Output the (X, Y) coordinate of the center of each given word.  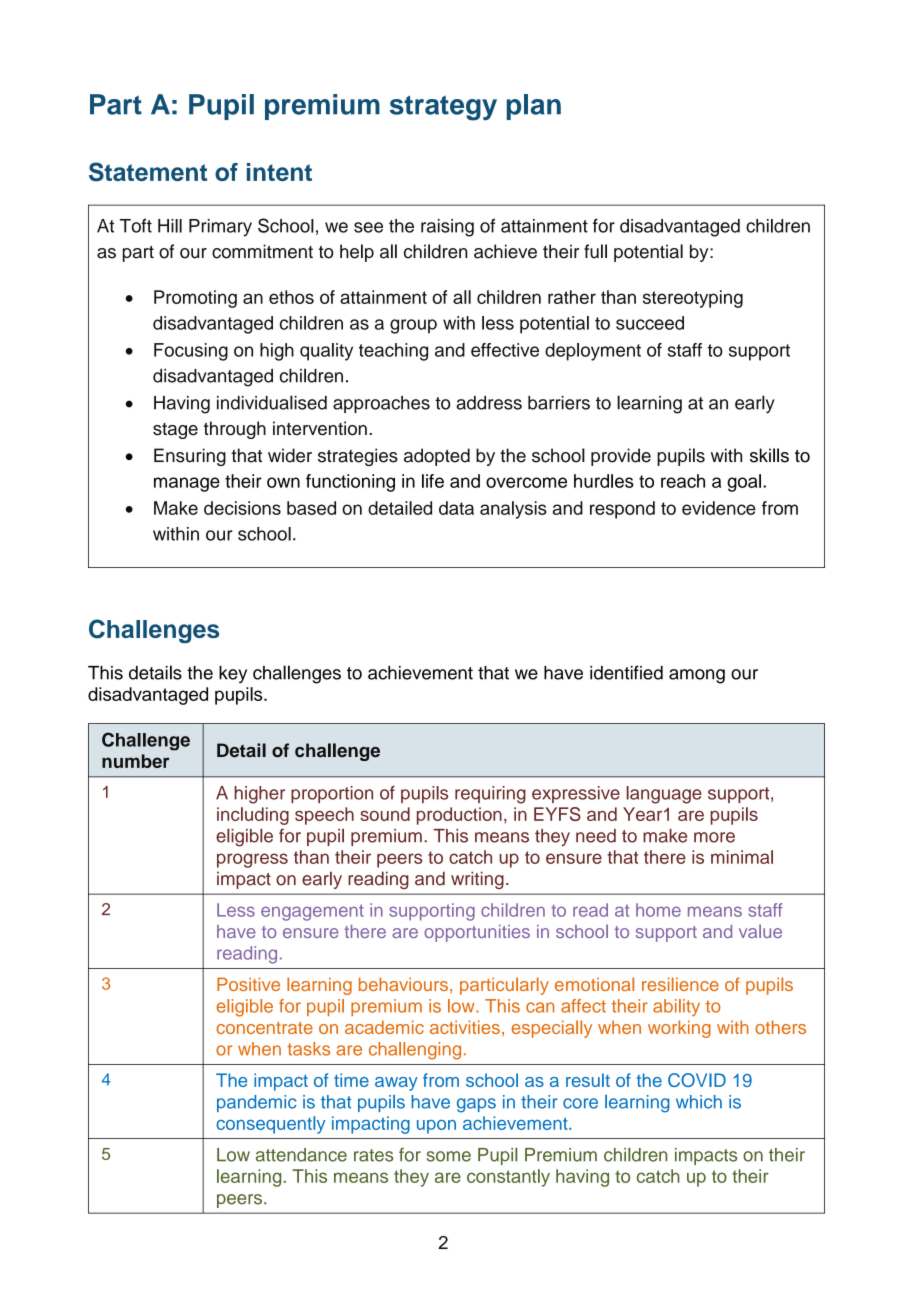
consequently (270, 1125)
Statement (148, 172)
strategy (443, 108)
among (697, 676)
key (233, 674)
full (595, 251)
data (456, 508)
